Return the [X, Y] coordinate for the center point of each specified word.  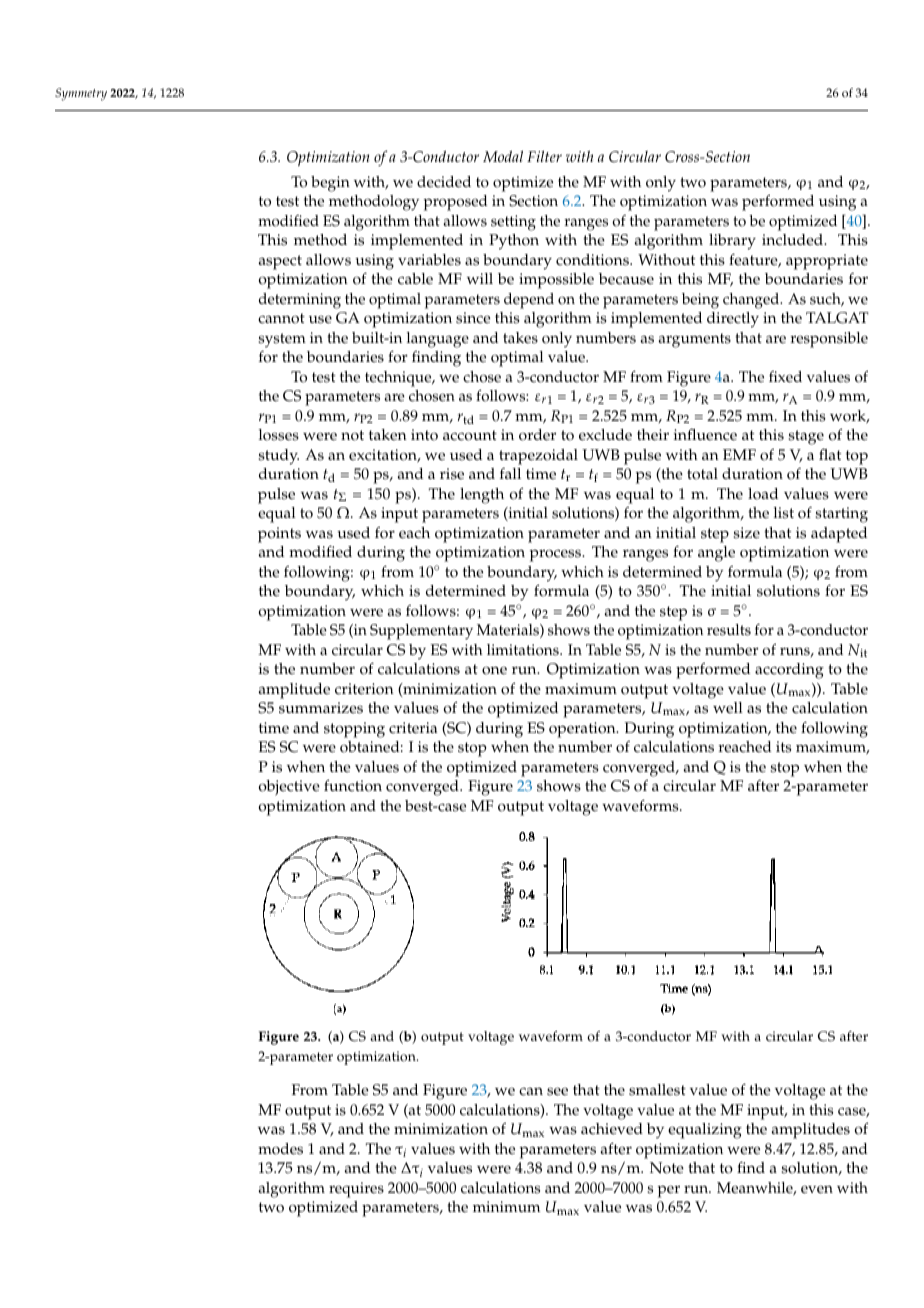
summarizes [321, 708]
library [732, 242]
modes [280, 1149]
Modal [503, 156]
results [729, 630]
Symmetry [81, 94]
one [494, 670]
